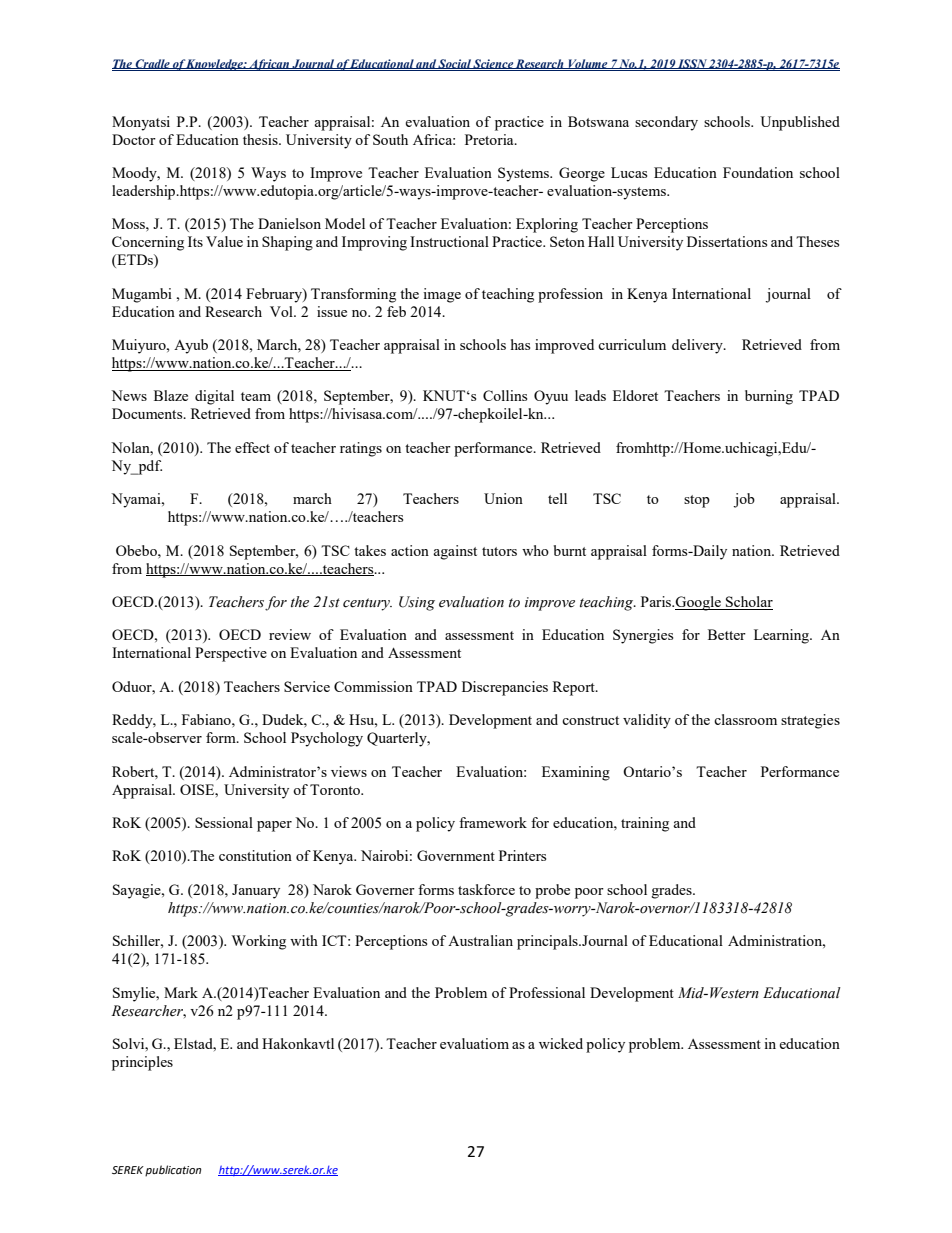 This screenshot has height=1233, width=952. Describe the element at coordinates (692, 64) in the screenshot. I see `ISSN` at that location.
